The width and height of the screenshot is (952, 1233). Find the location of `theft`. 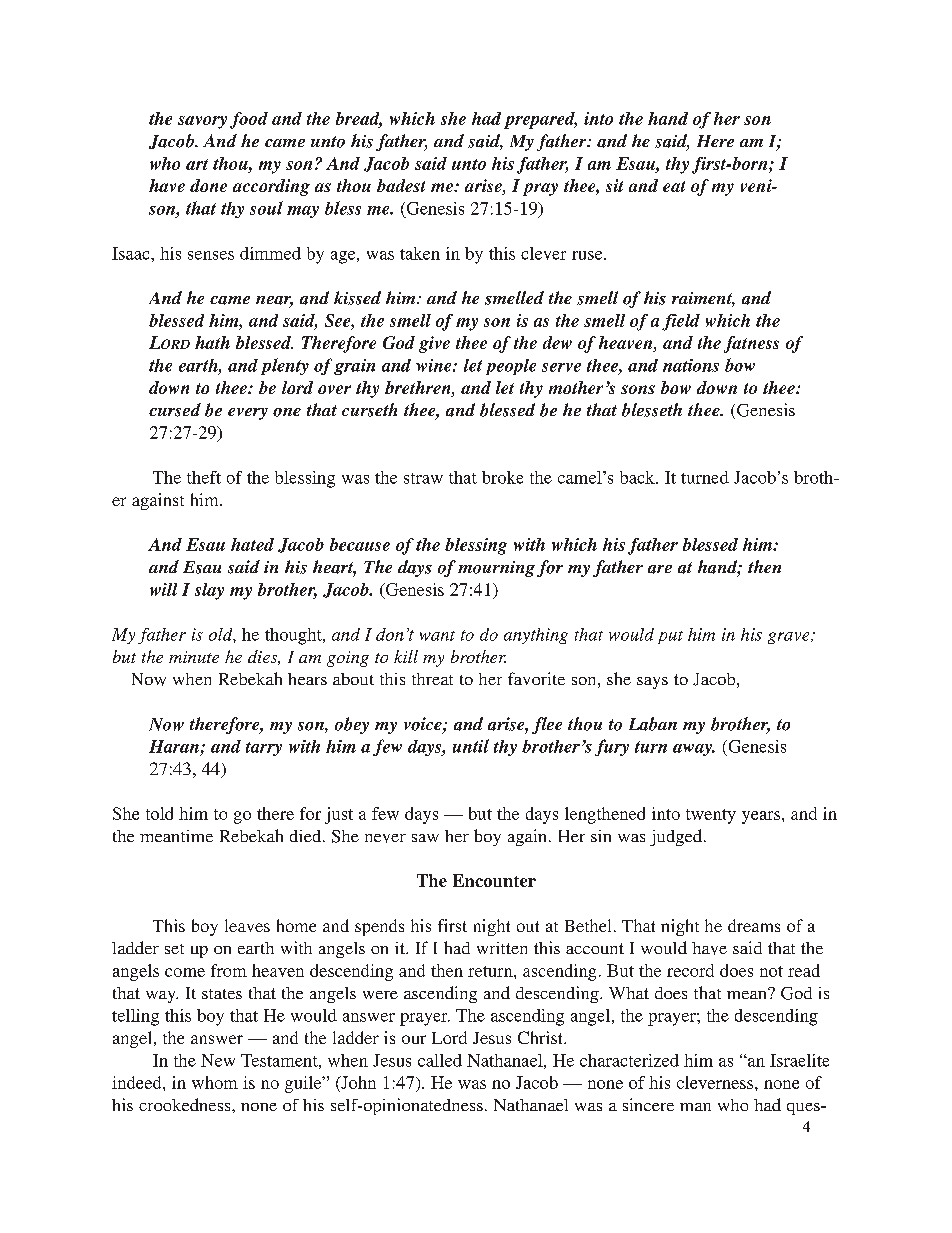

theft is located at coordinates (204, 477).
